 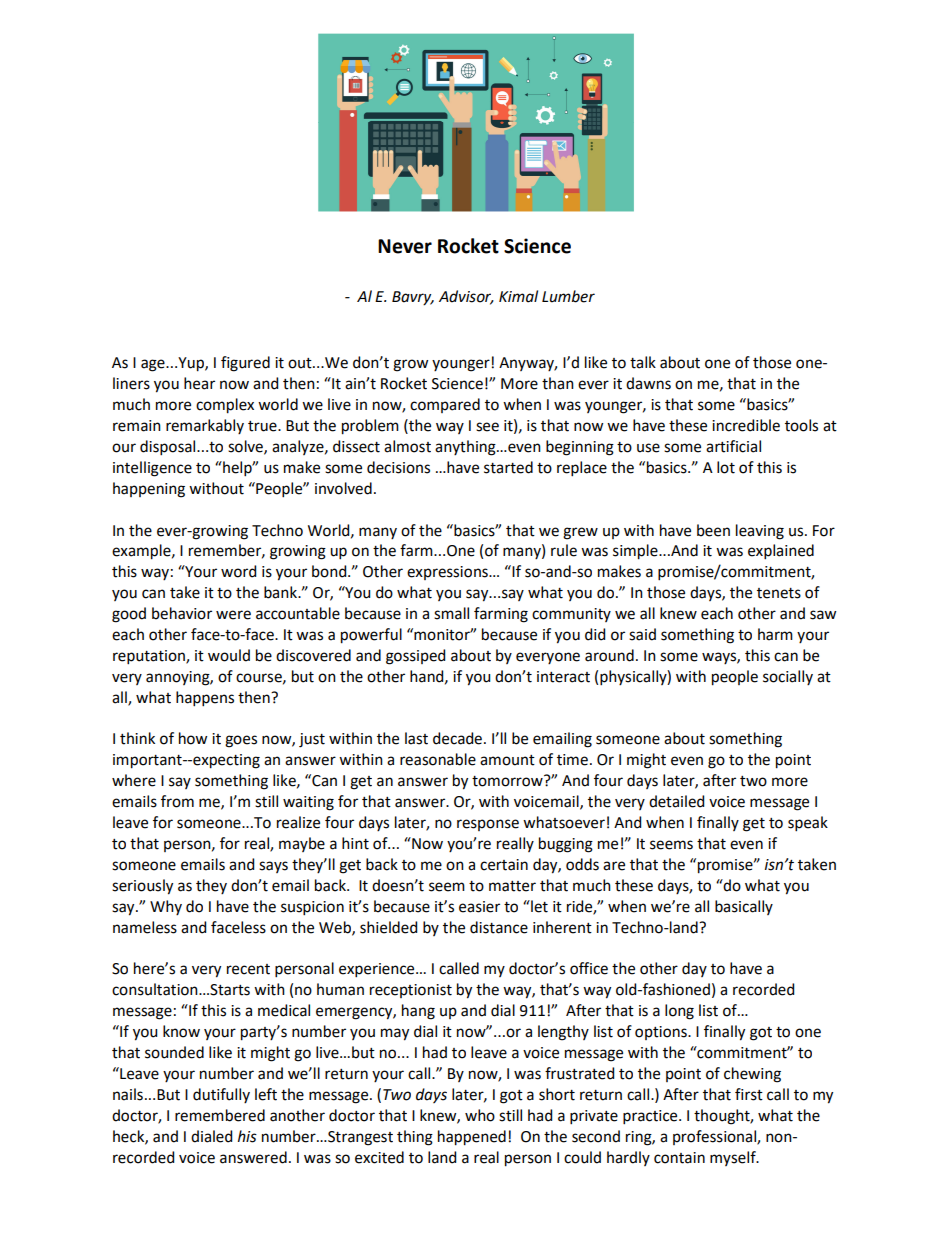 I want to click on professional, so click(x=715, y=1137).
